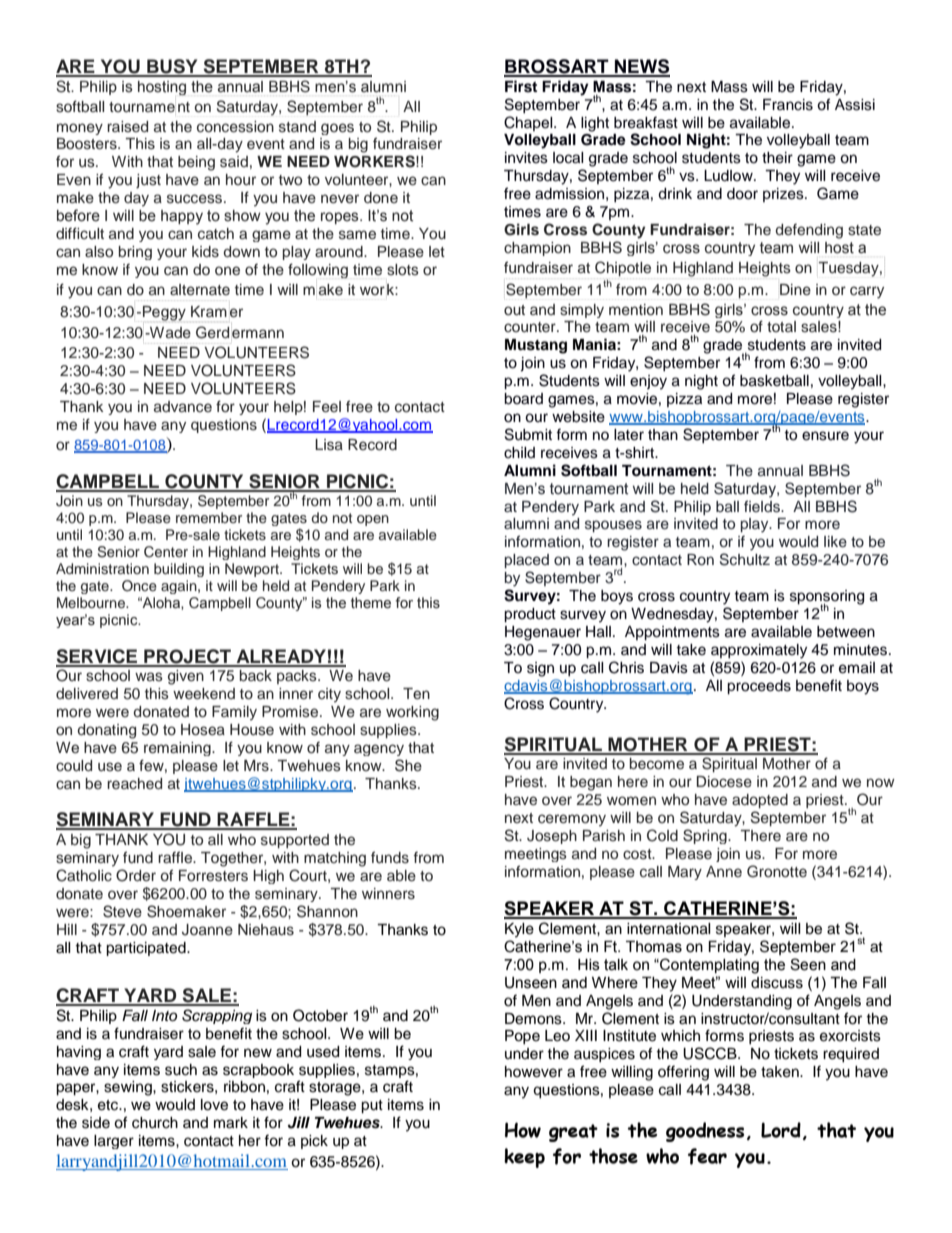 This page has height=1233, width=952. What do you see at coordinates (524, 1158) in the page?
I see `keep` at bounding box center [524, 1158].
